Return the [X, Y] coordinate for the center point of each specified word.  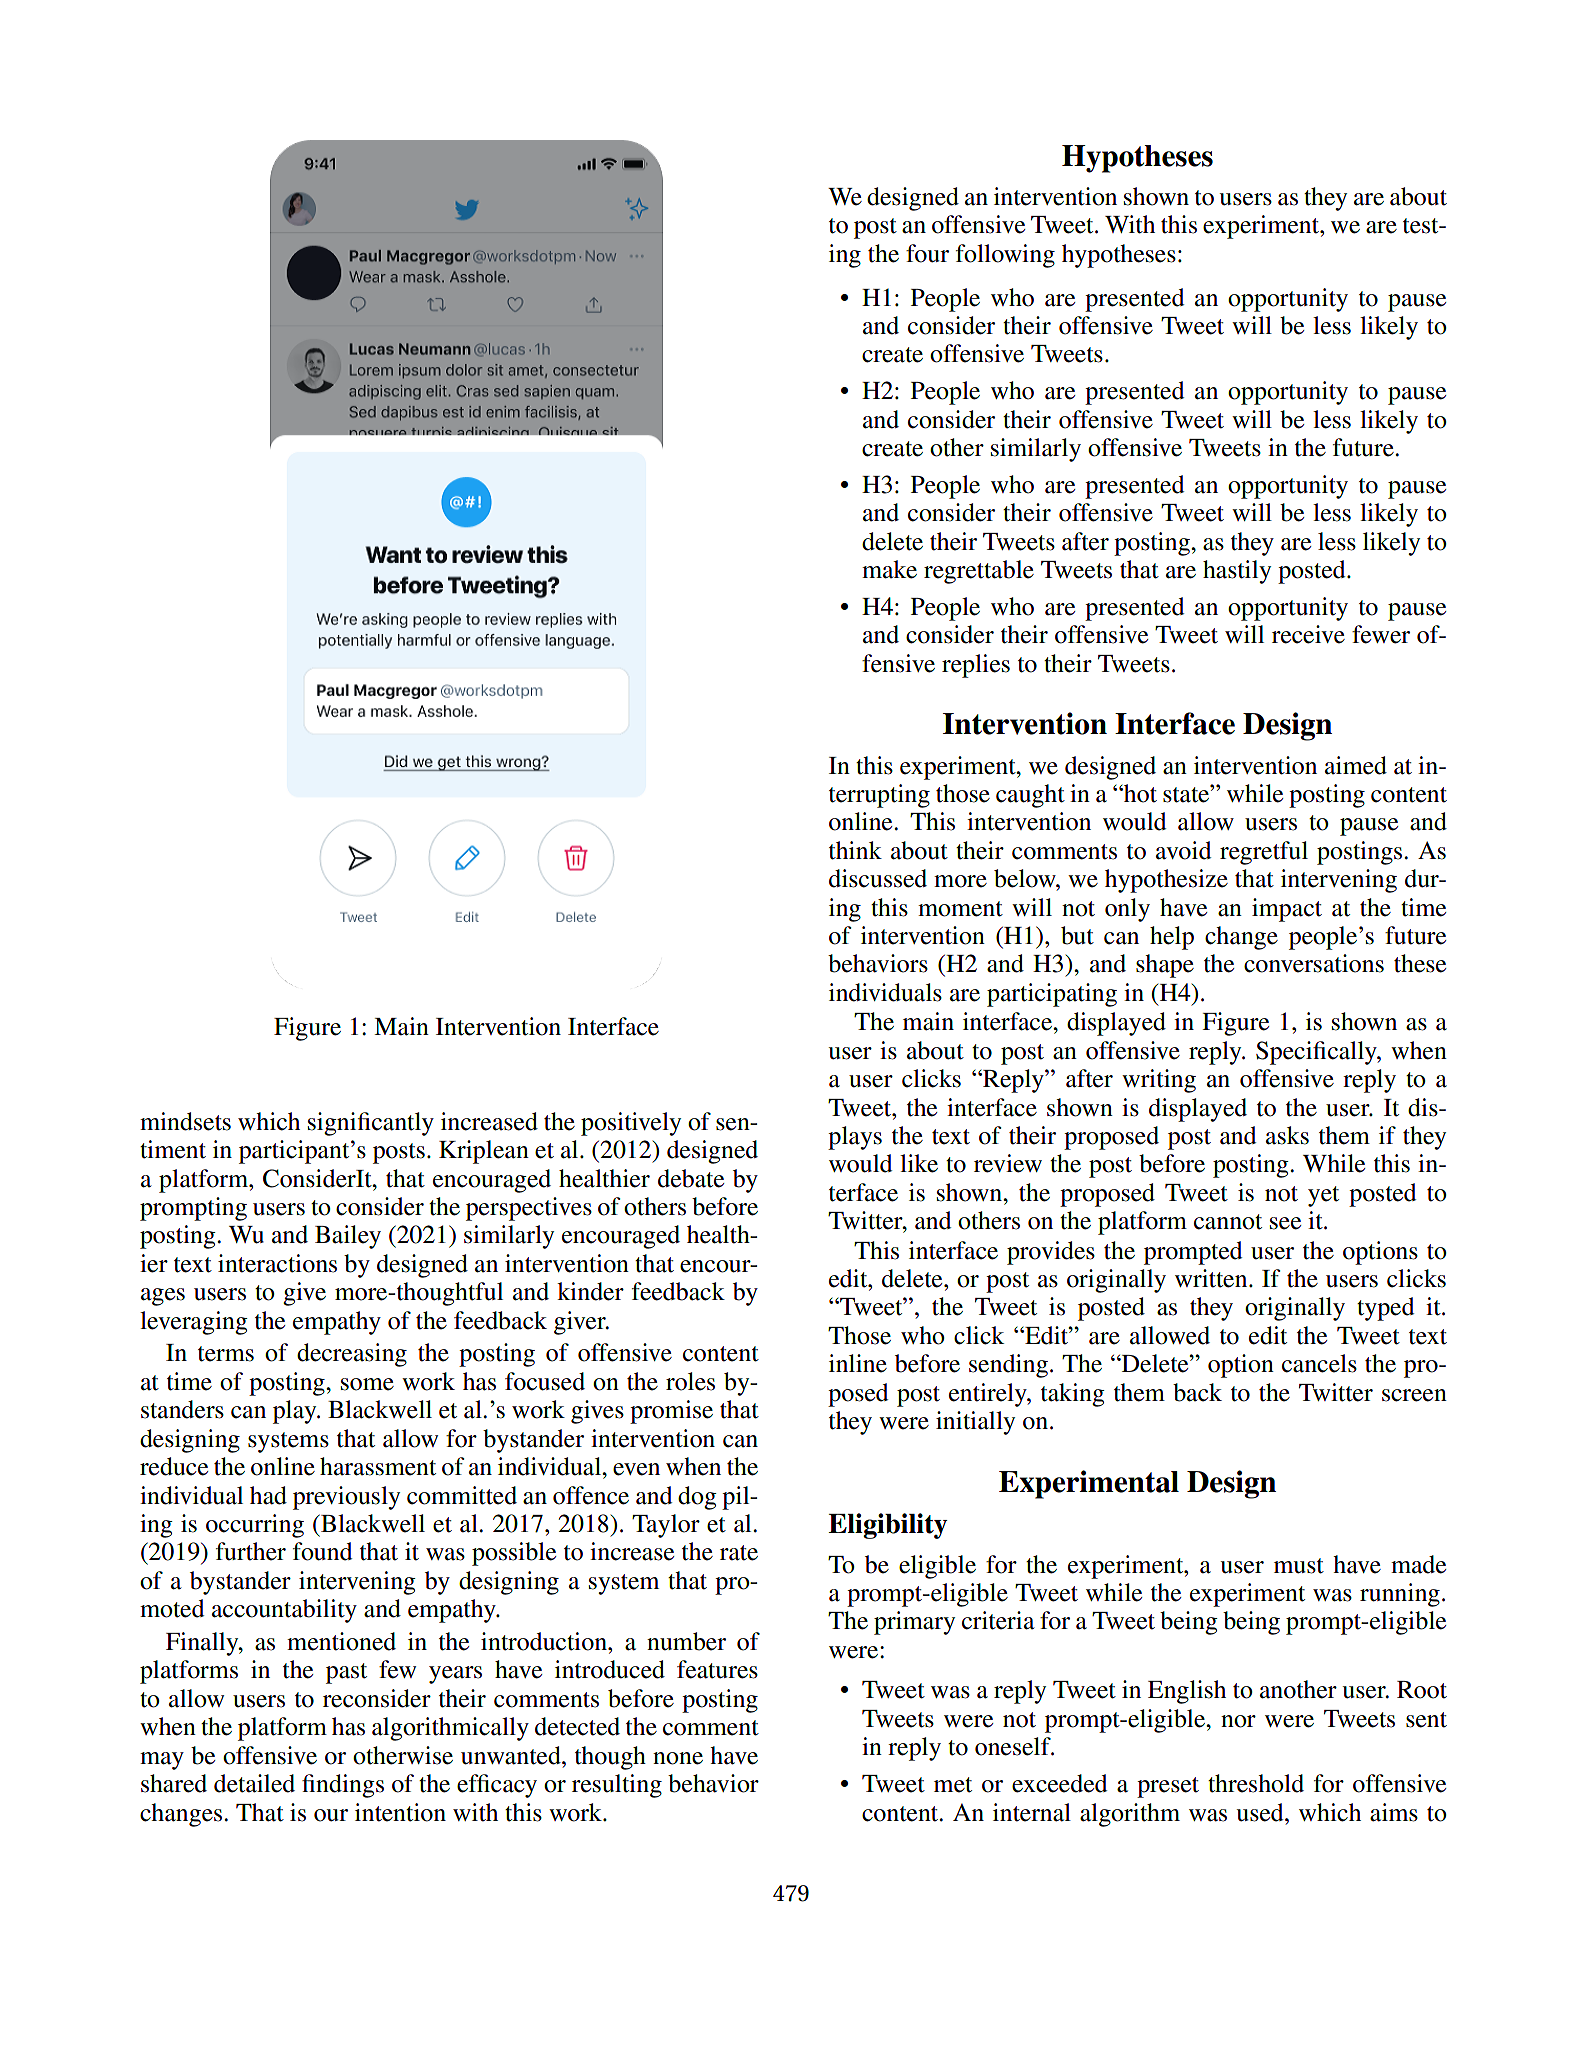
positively [631, 1124]
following [1005, 256]
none [678, 1758]
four [927, 253]
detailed [254, 1783]
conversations [1314, 963]
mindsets [185, 1121]
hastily [1237, 572]
